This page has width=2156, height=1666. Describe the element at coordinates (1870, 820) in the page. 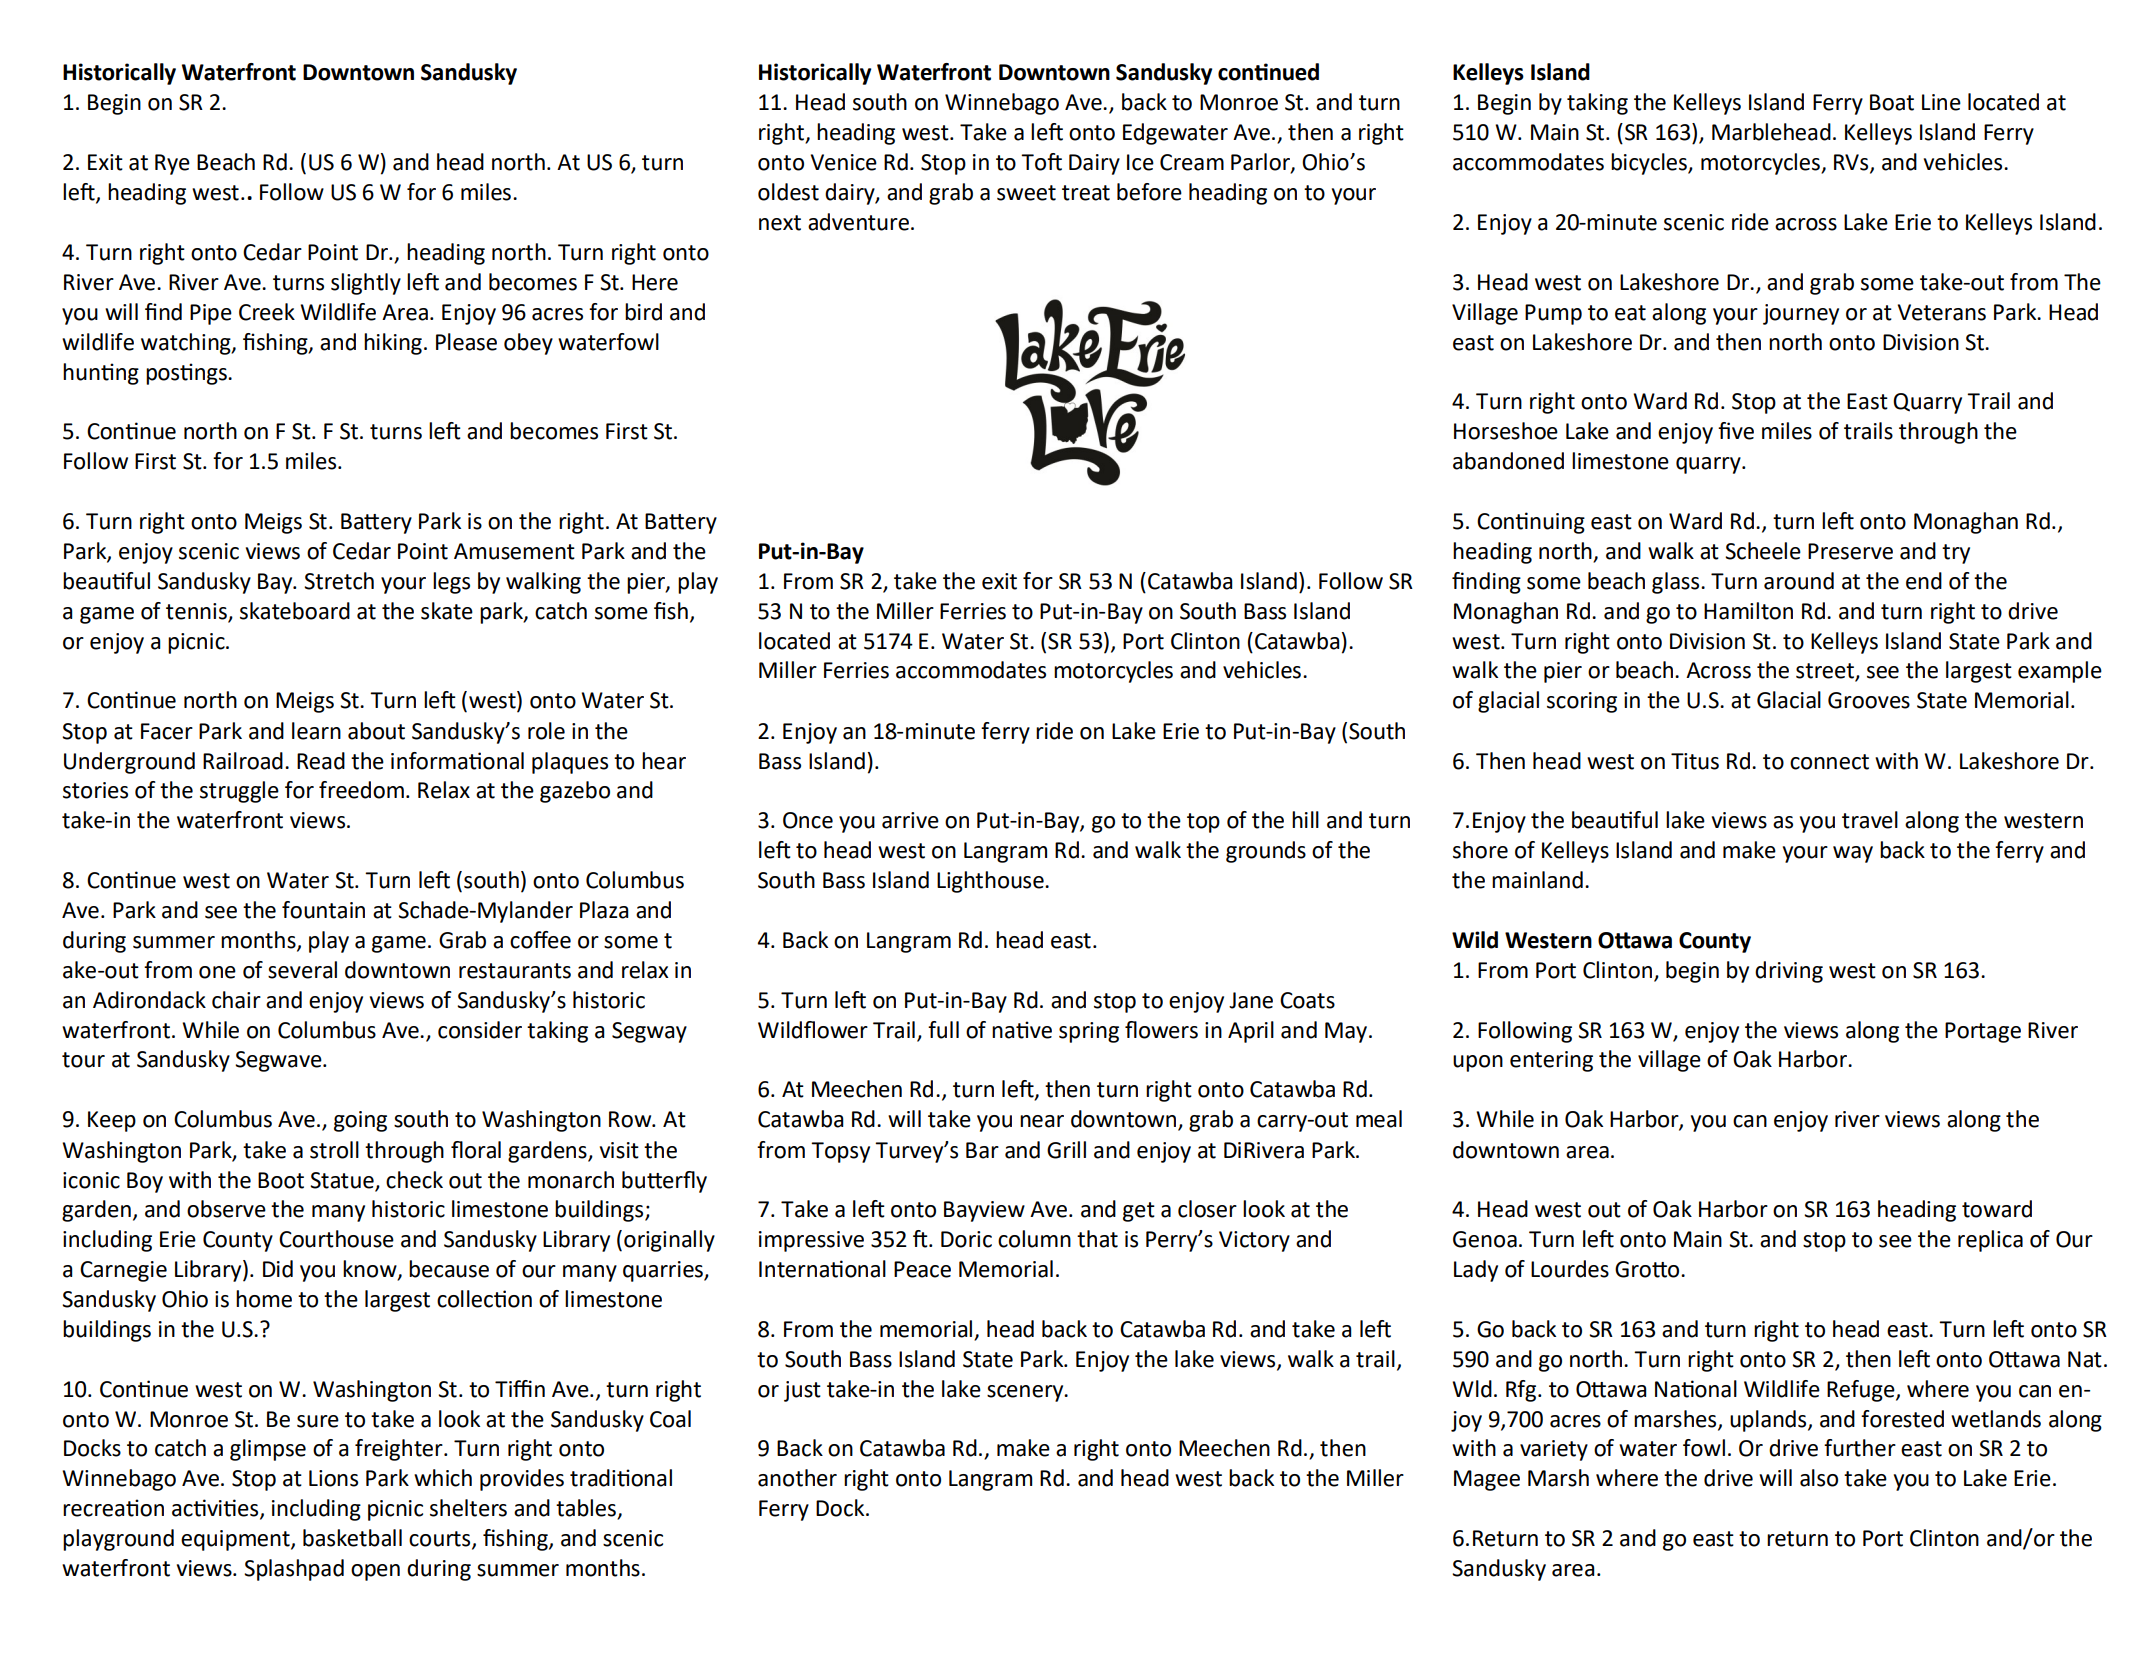

I see `travel` at that location.
